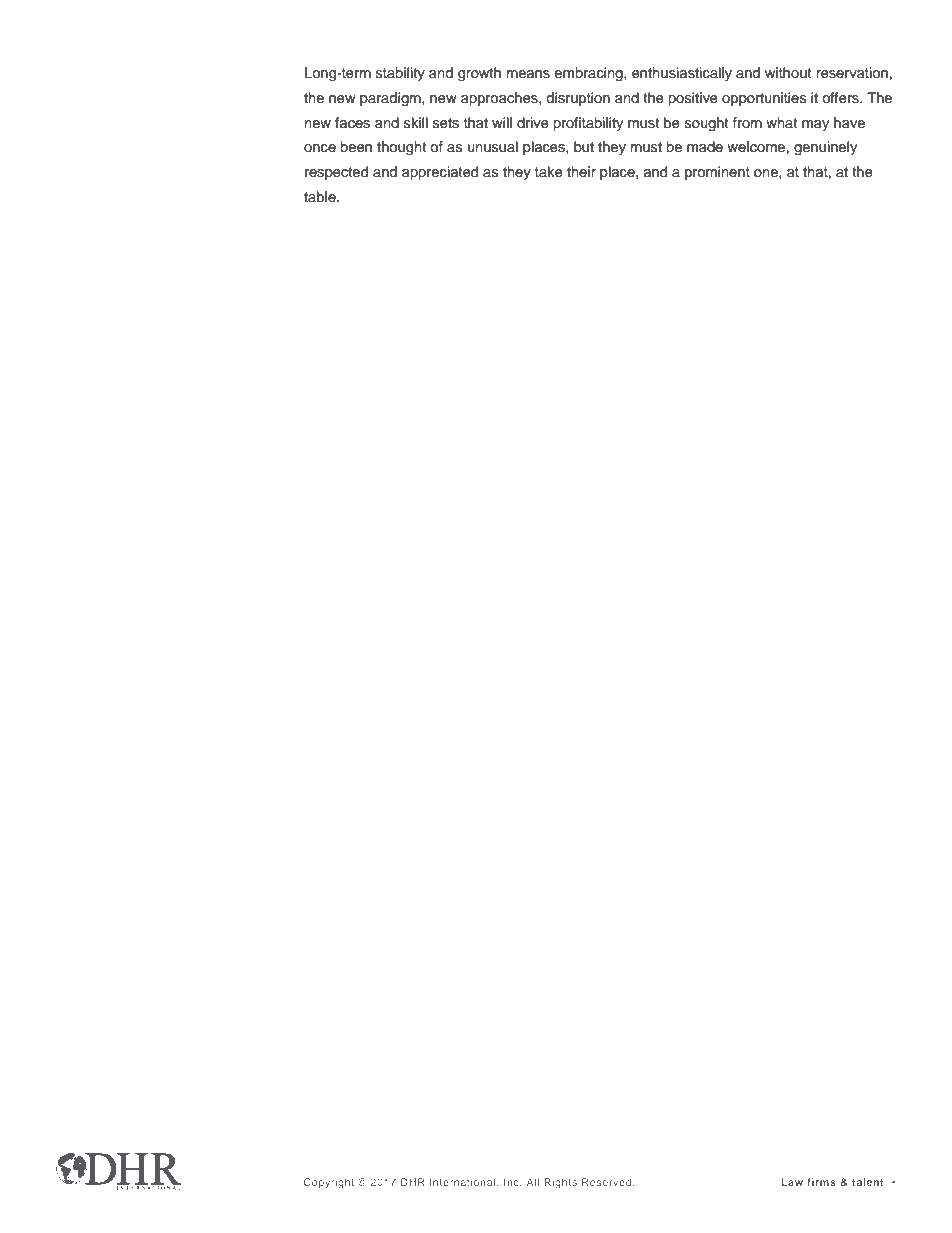 The image size is (952, 1233). Describe the element at coordinates (608, 1182) in the document. I see `Reserved` at that location.
